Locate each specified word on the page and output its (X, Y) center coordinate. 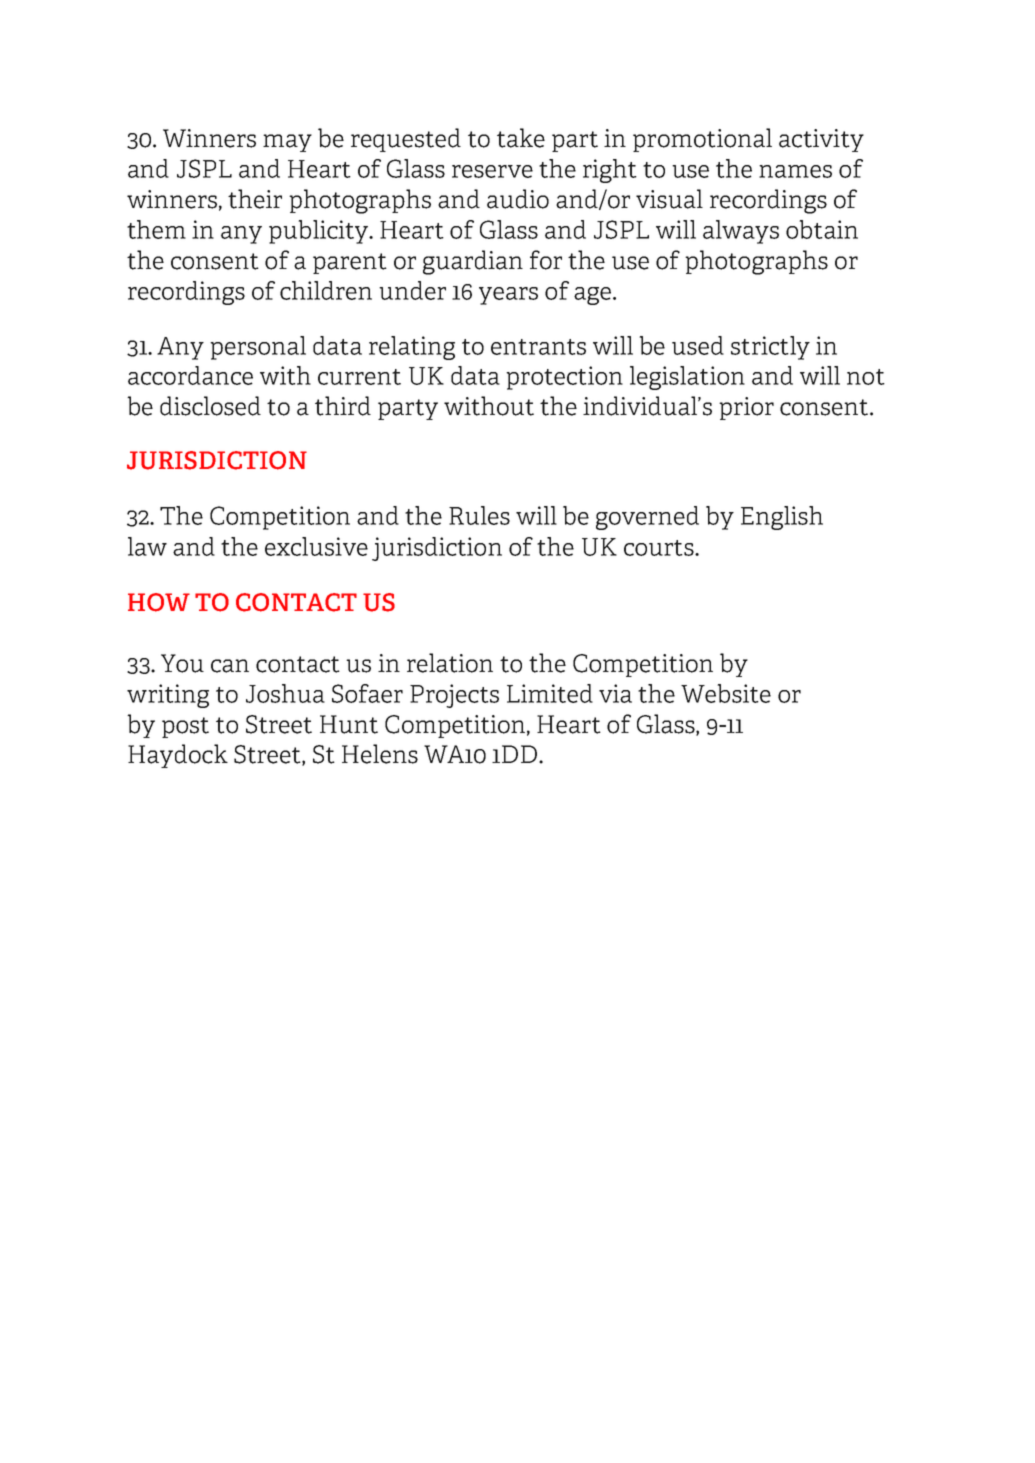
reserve (492, 171)
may (287, 143)
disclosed (210, 406)
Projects (454, 696)
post (185, 727)
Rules (479, 515)
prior (746, 408)
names (795, 171)
